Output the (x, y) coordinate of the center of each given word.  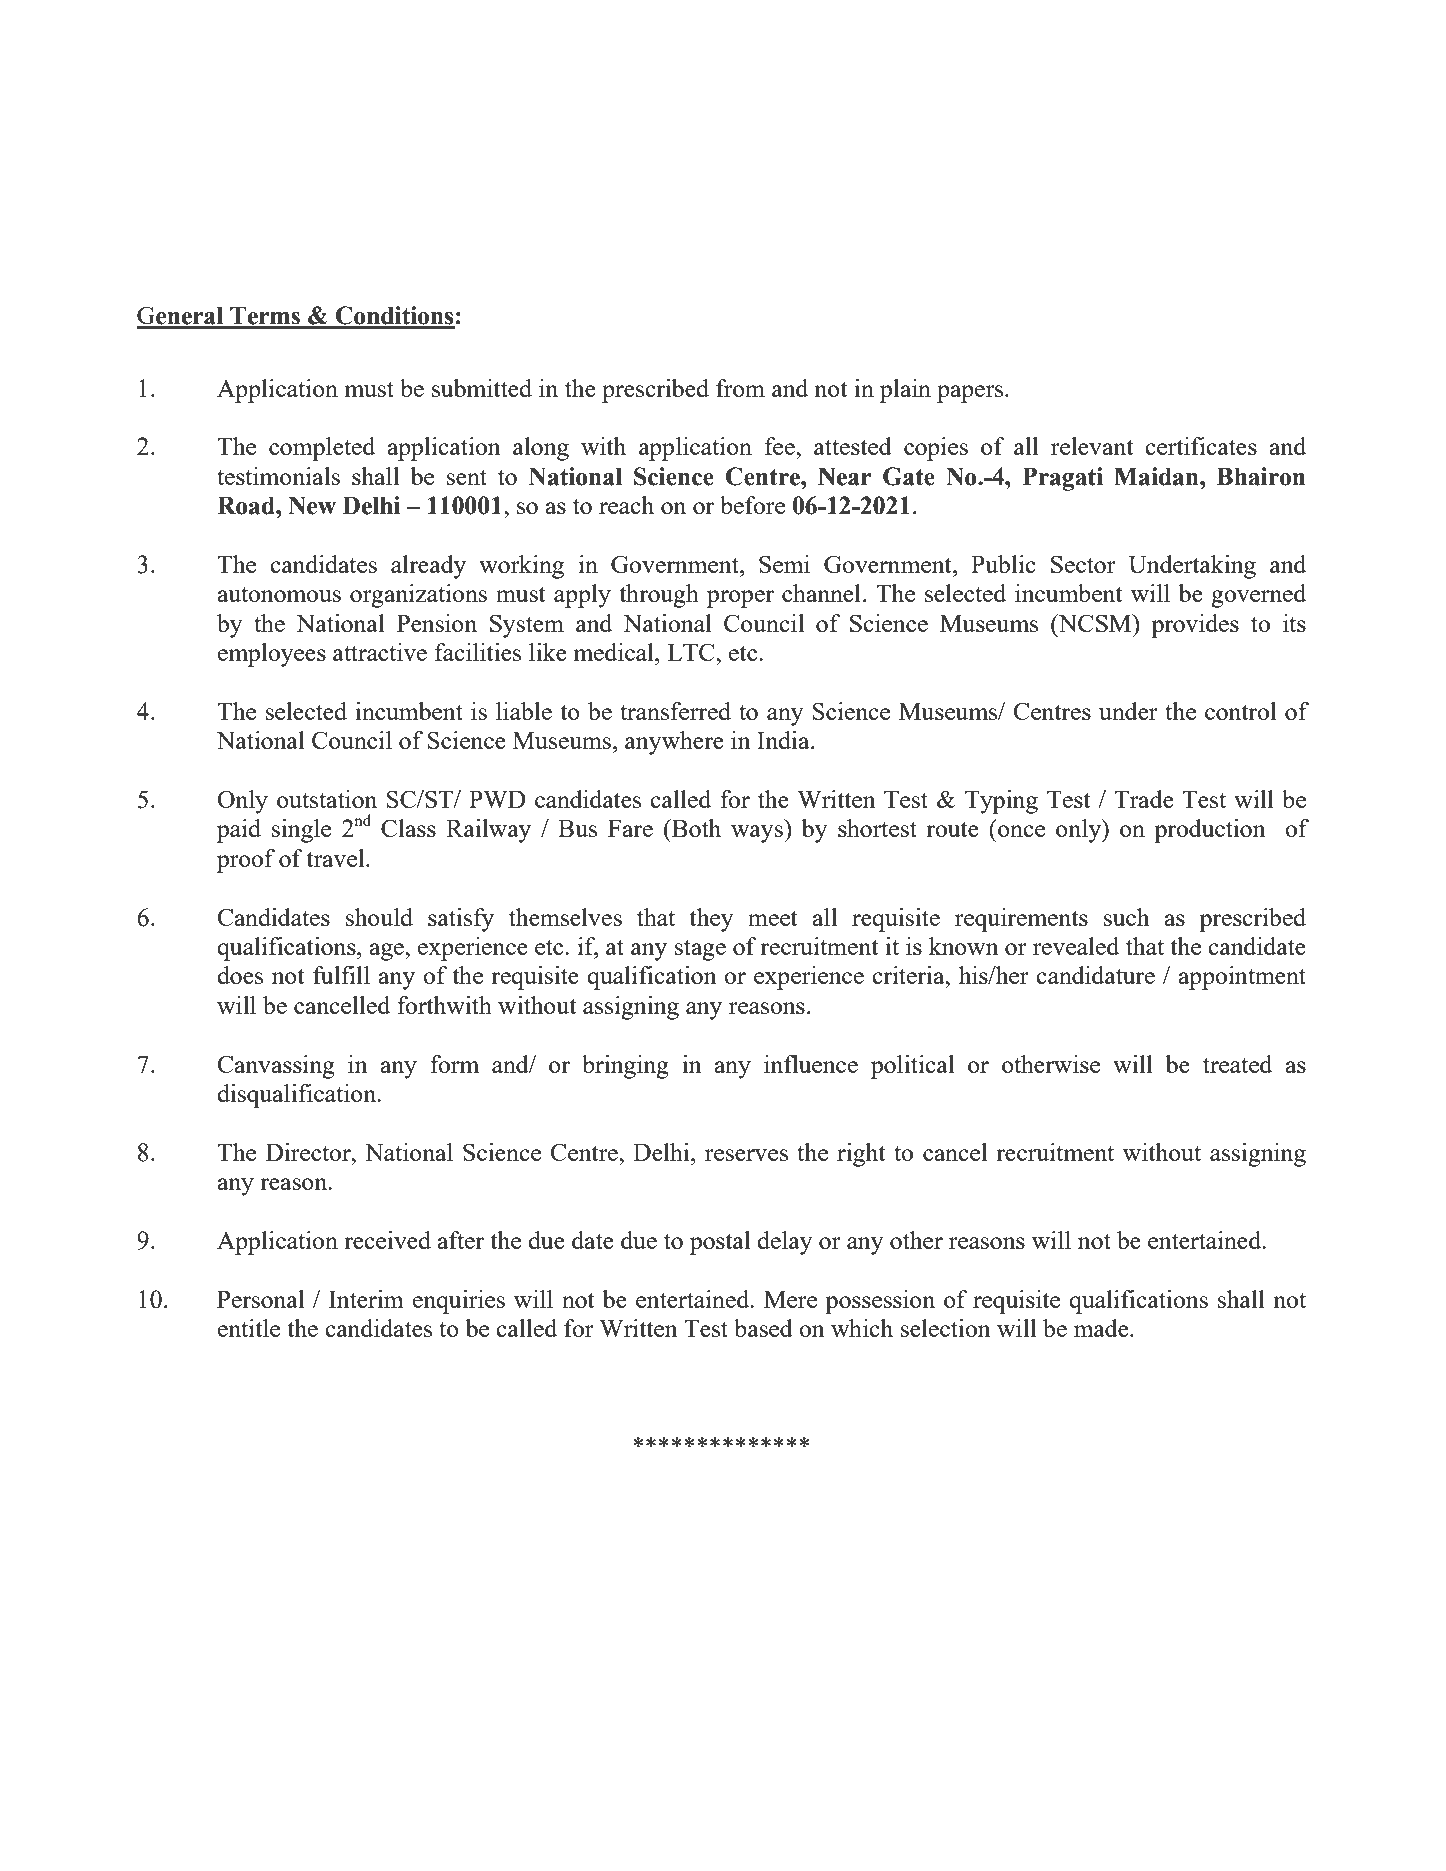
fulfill (341, 975)
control (1240, 711)
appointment (1242, 978)
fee (781, 446)
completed (322, 449)
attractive (380, 652)
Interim (366, 1299)
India (784, 740)
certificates (1201, 446)
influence (811, 1064)
